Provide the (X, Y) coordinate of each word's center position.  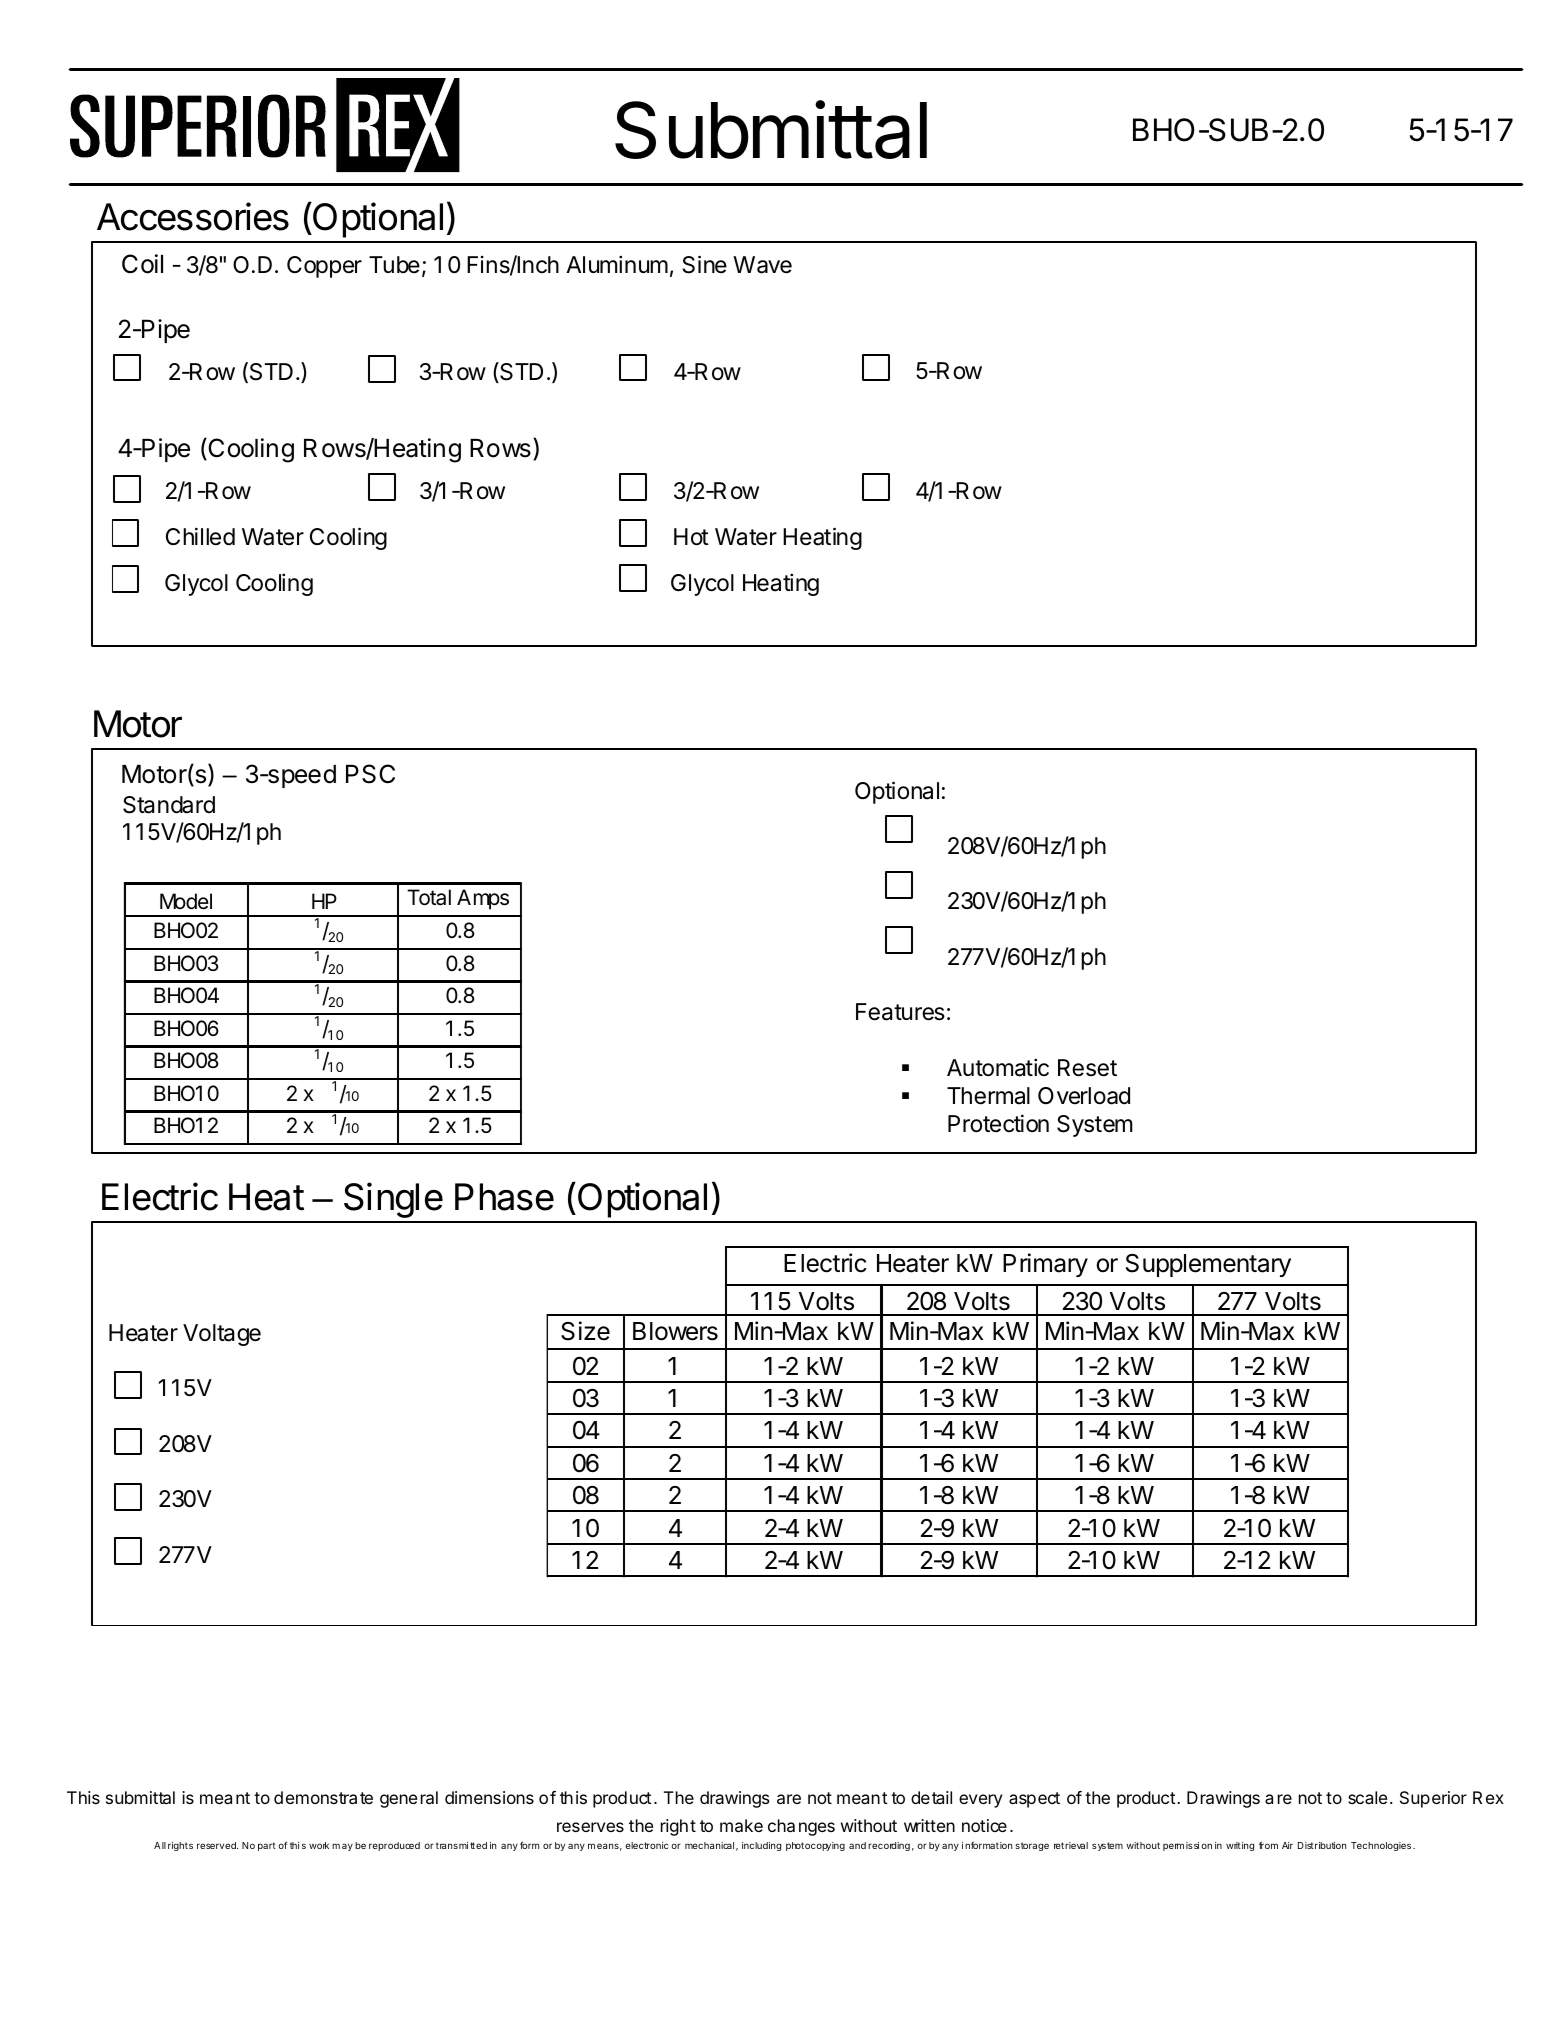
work (319, 1845)
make (741, 1825)
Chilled (200, 536)
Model (186, 901)
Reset (1087, 1068)
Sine (704, 264)
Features (900, 1012)
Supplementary (1208, 1265)
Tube (394, 265)
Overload (1084, 1096)
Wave (762, 265)
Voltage (222, 1335)
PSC (370, 774)
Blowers (675, 1331)
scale (1367, 1797)
